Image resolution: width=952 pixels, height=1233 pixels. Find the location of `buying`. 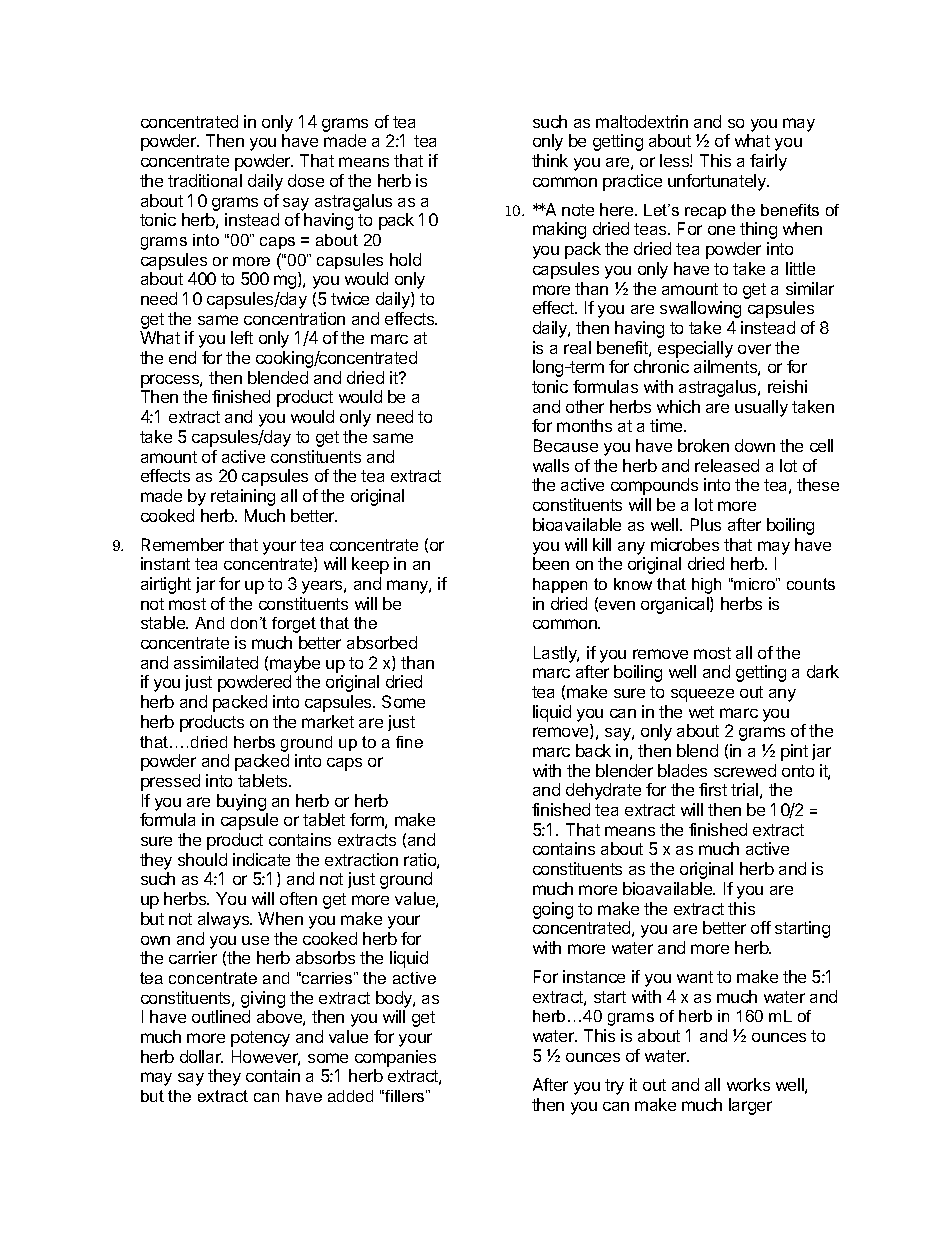

buying is located at coordinates (241, 802).
